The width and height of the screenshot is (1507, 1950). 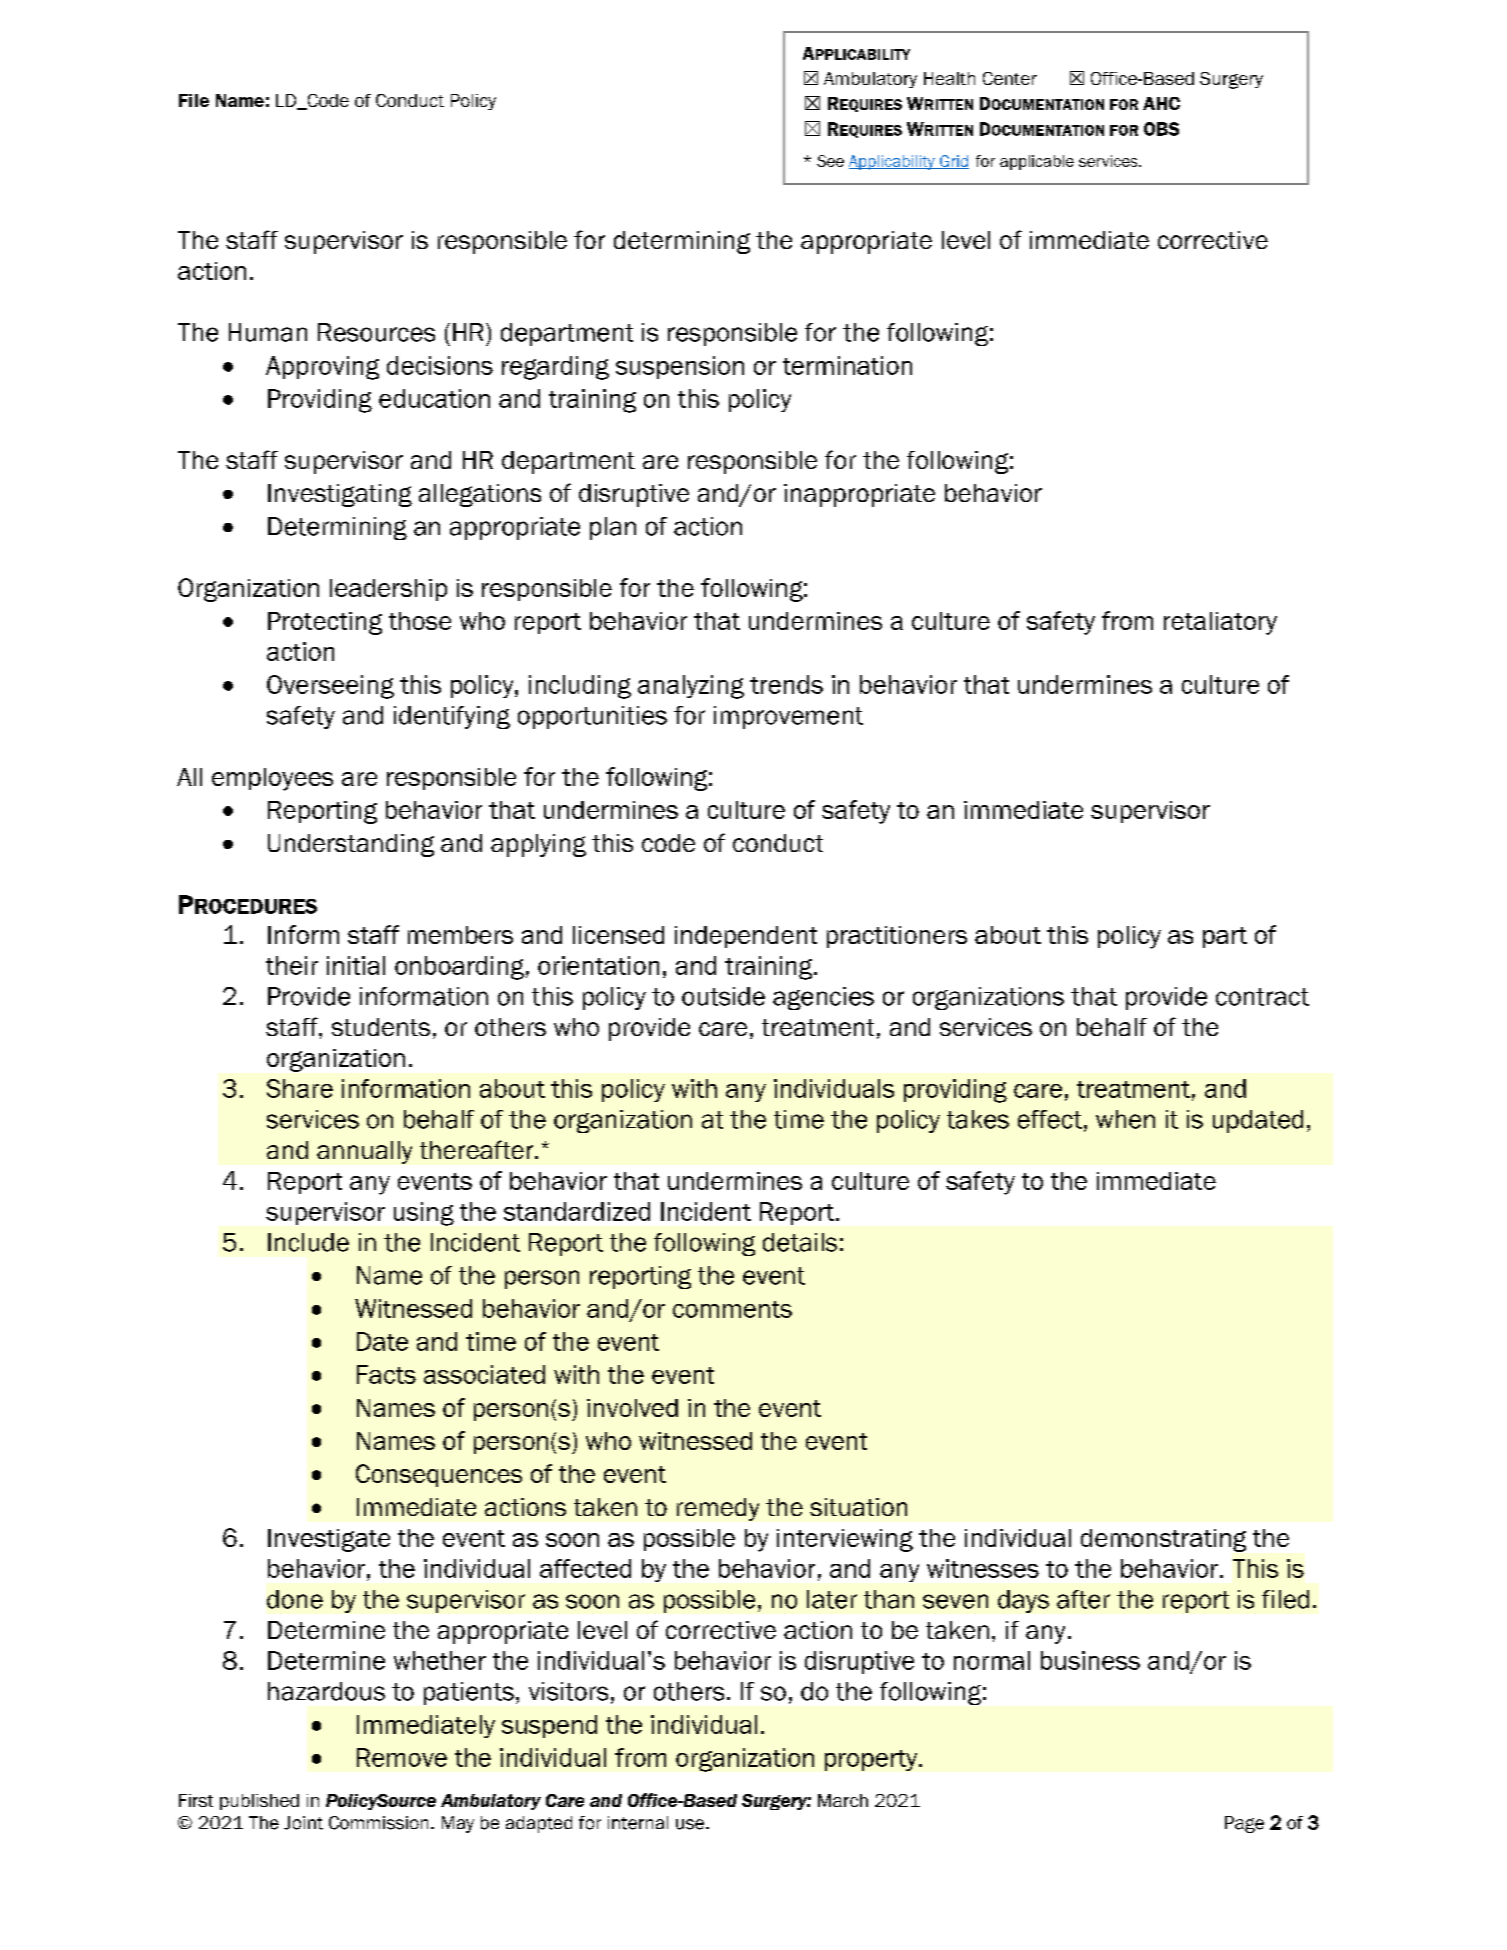 What do you see at coordinates (303, 1823) in the screenshot?
I see `Joint` at bounding box center [303, 1823].
